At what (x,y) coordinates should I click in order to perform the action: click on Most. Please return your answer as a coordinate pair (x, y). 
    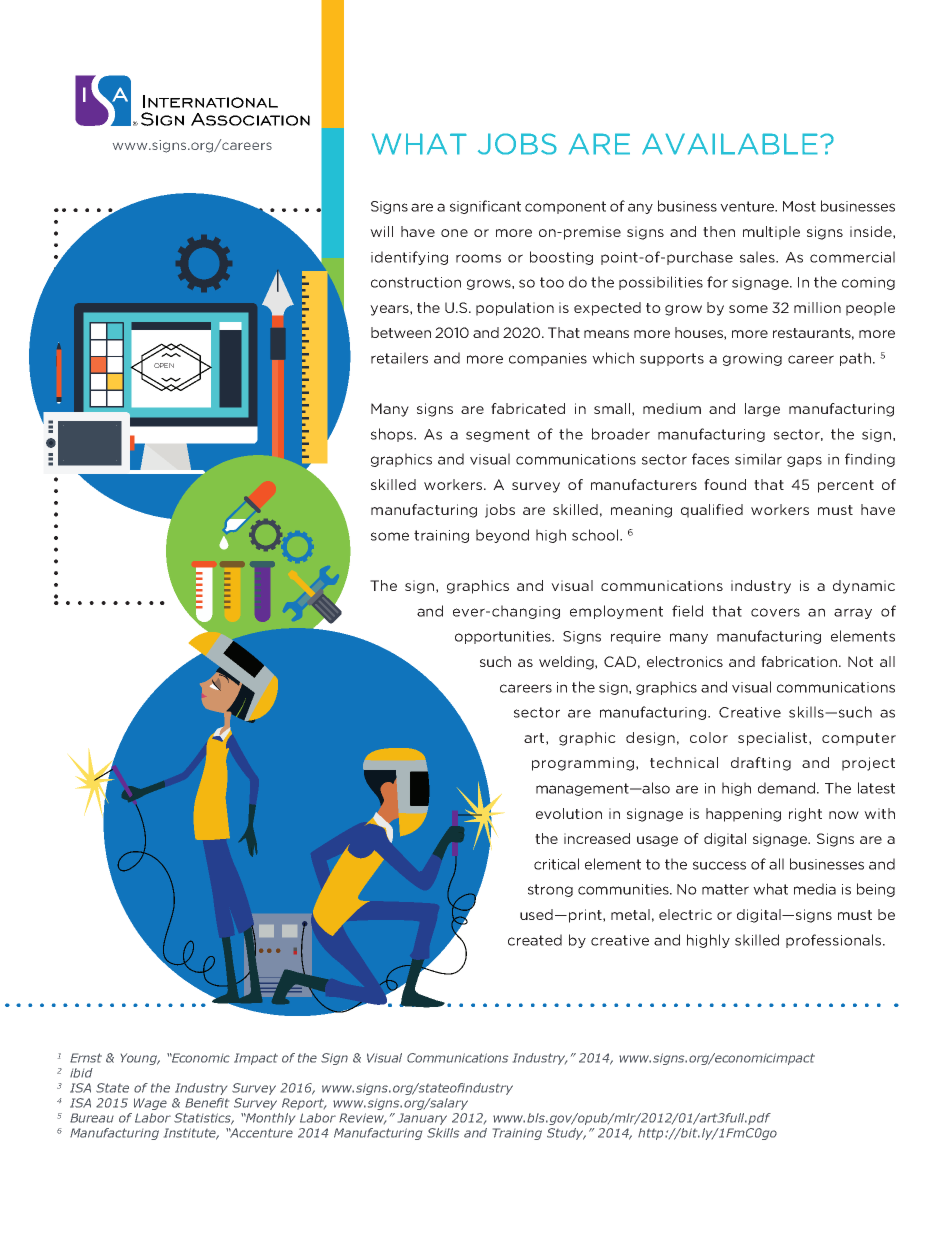
    Looking at the image, I should click on (799, 206).
